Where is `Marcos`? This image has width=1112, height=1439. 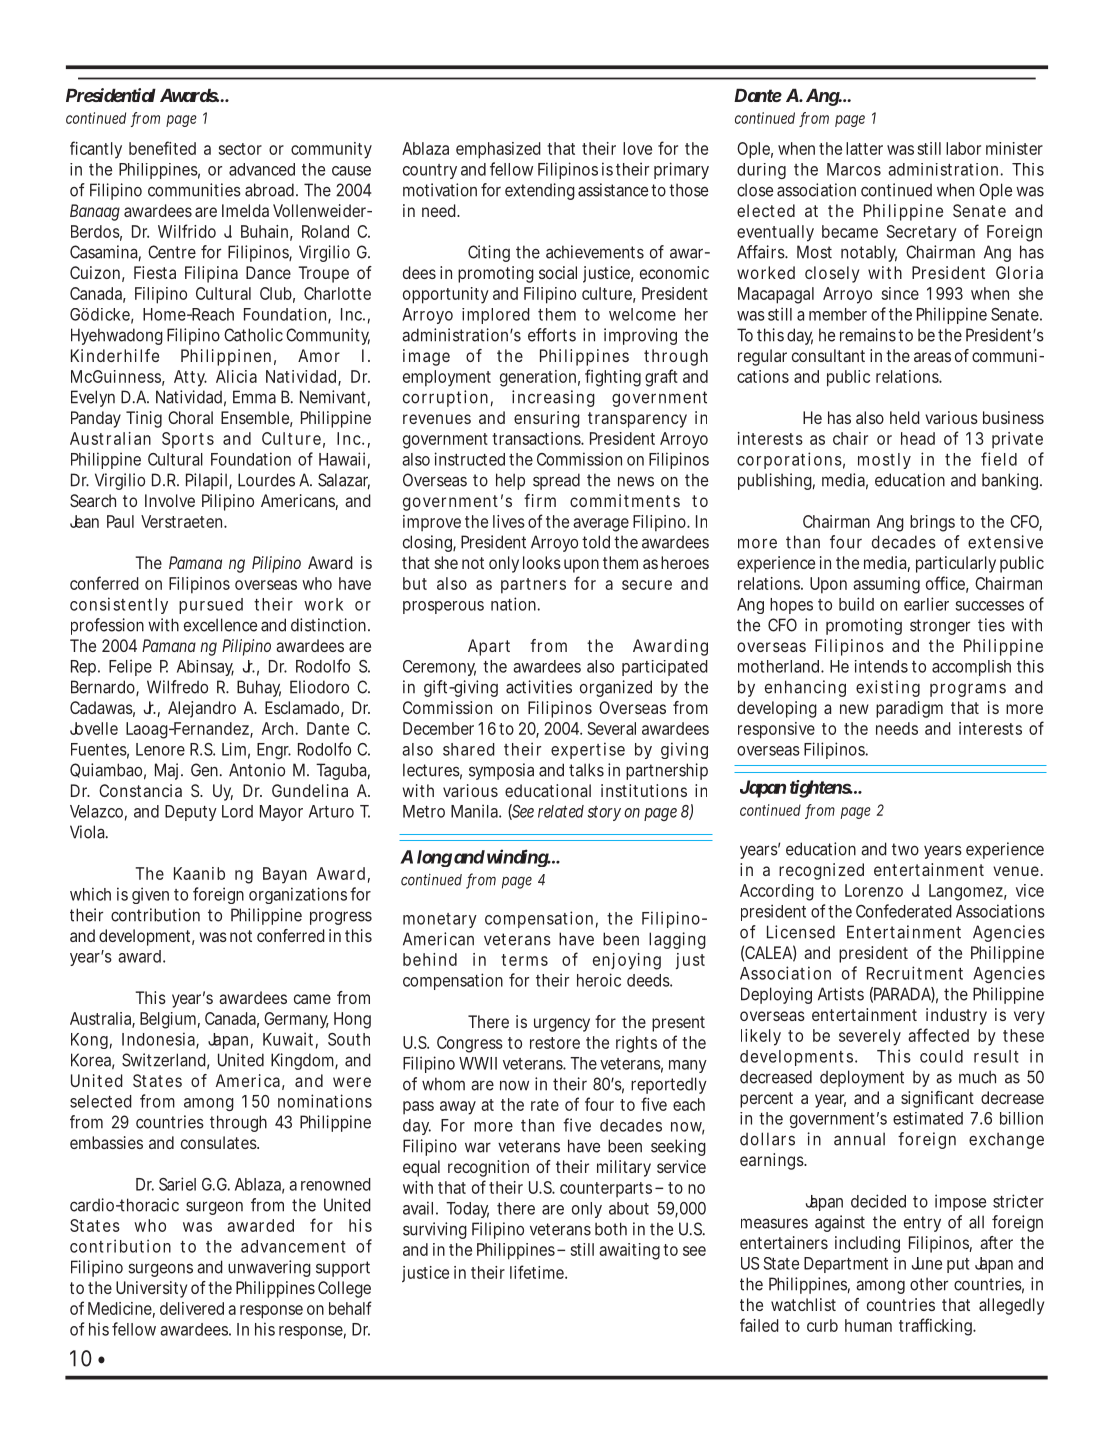
Marcos is located at coordinates (854, 169).
